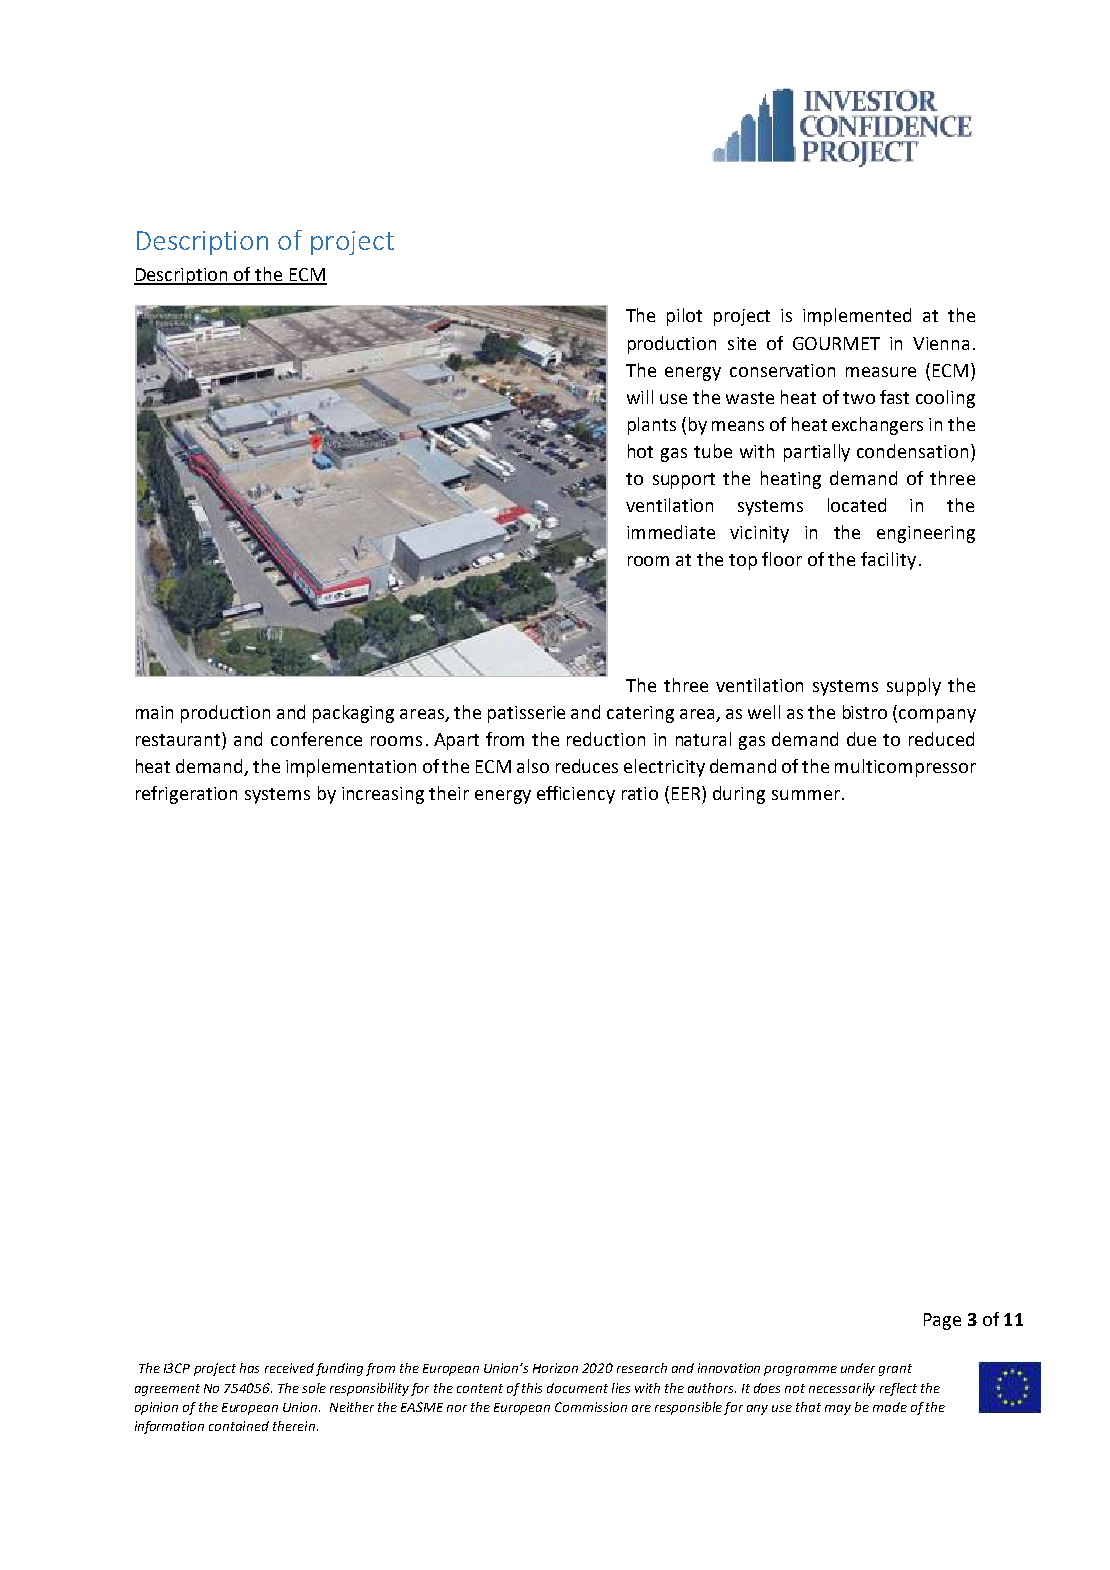 The width and height of the screenshot is (1110, 1570). I want to click on efficiency, so click(576, 795).
